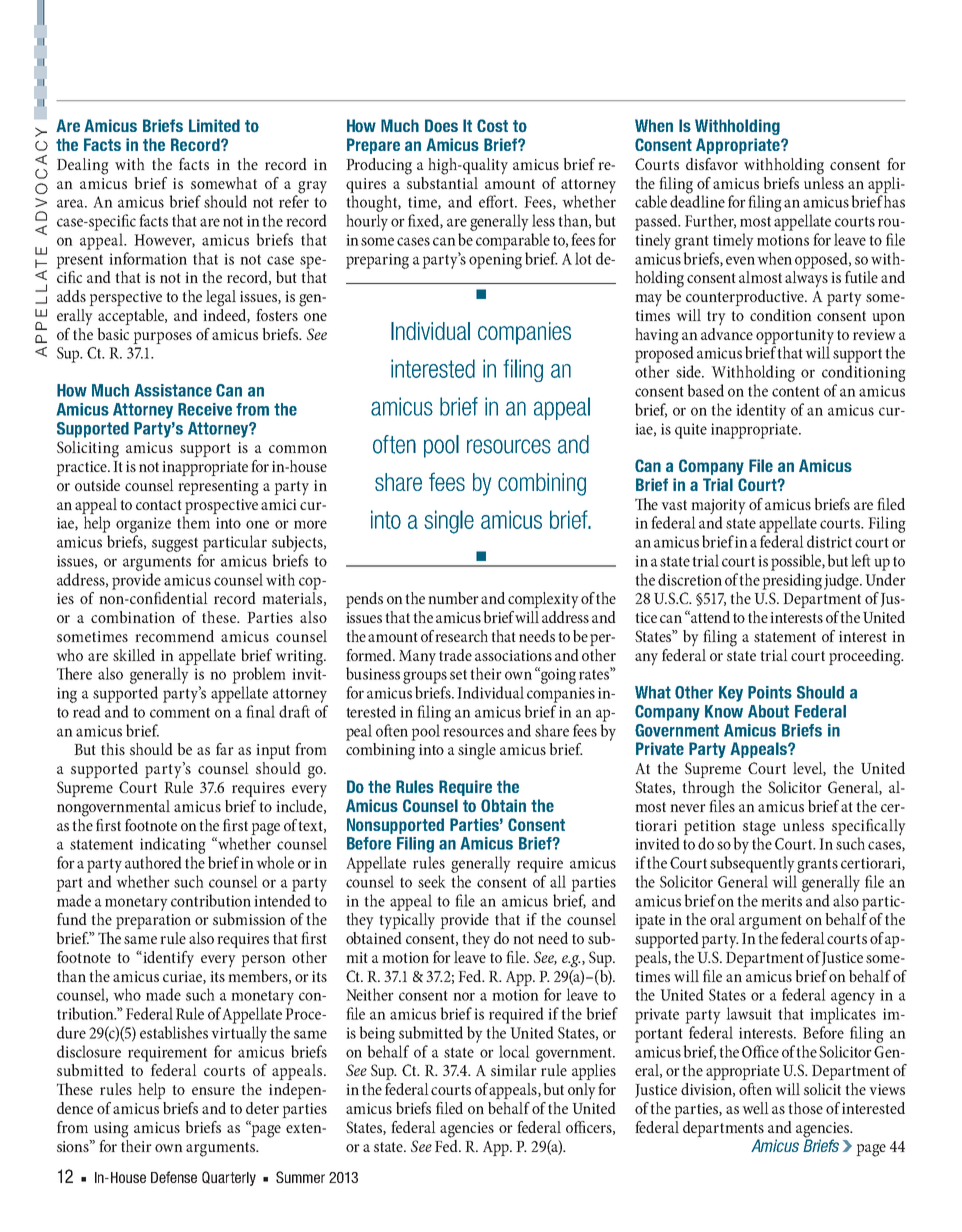 The image size is (962, 1232). Describe the element at coordinates (432, 881) in the screenshot. I see `seek` at that location.
